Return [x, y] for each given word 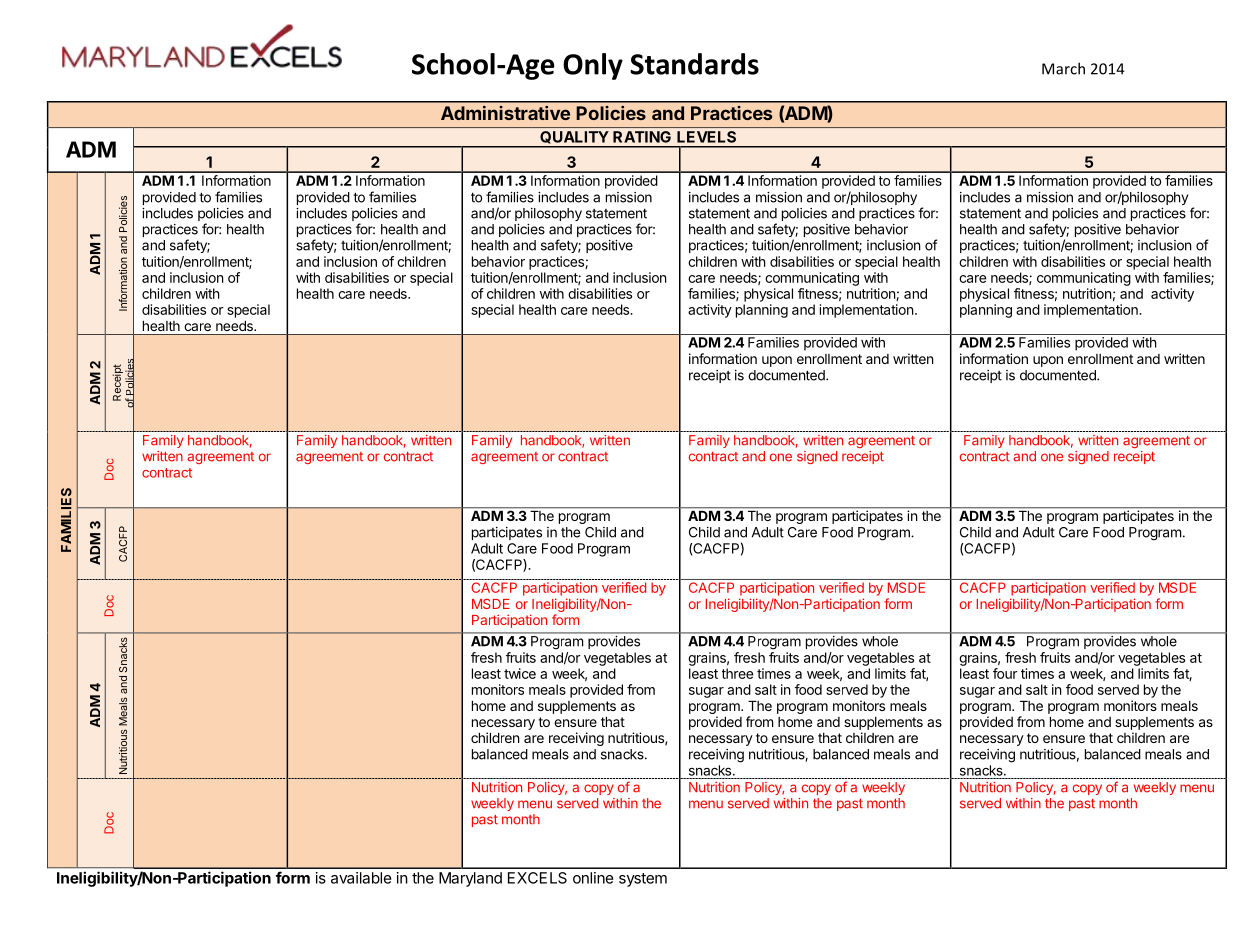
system [643, 880]
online [593, 878]
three [737, 673]
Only [593, 66]
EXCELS [537, 878]
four [1005, 673]
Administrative [505, 113]
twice [520, 673]
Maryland [470, 879]
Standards [694, 64]
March [1063, 68]
